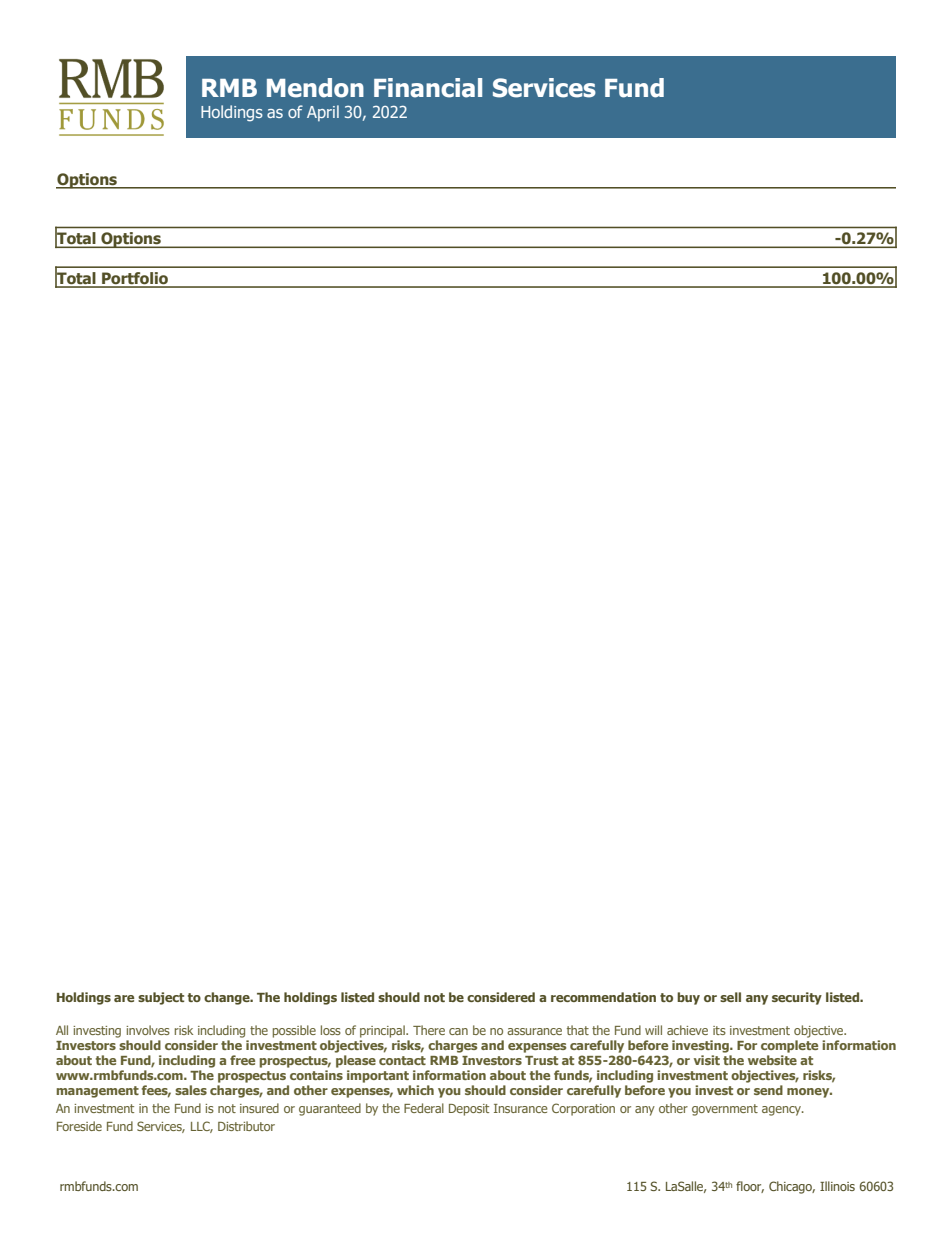 This image has height=1233, width=952. What do you see at coordinates (603, 997) in the image?
I see `recommendation` at bounding box center [603, 997].
